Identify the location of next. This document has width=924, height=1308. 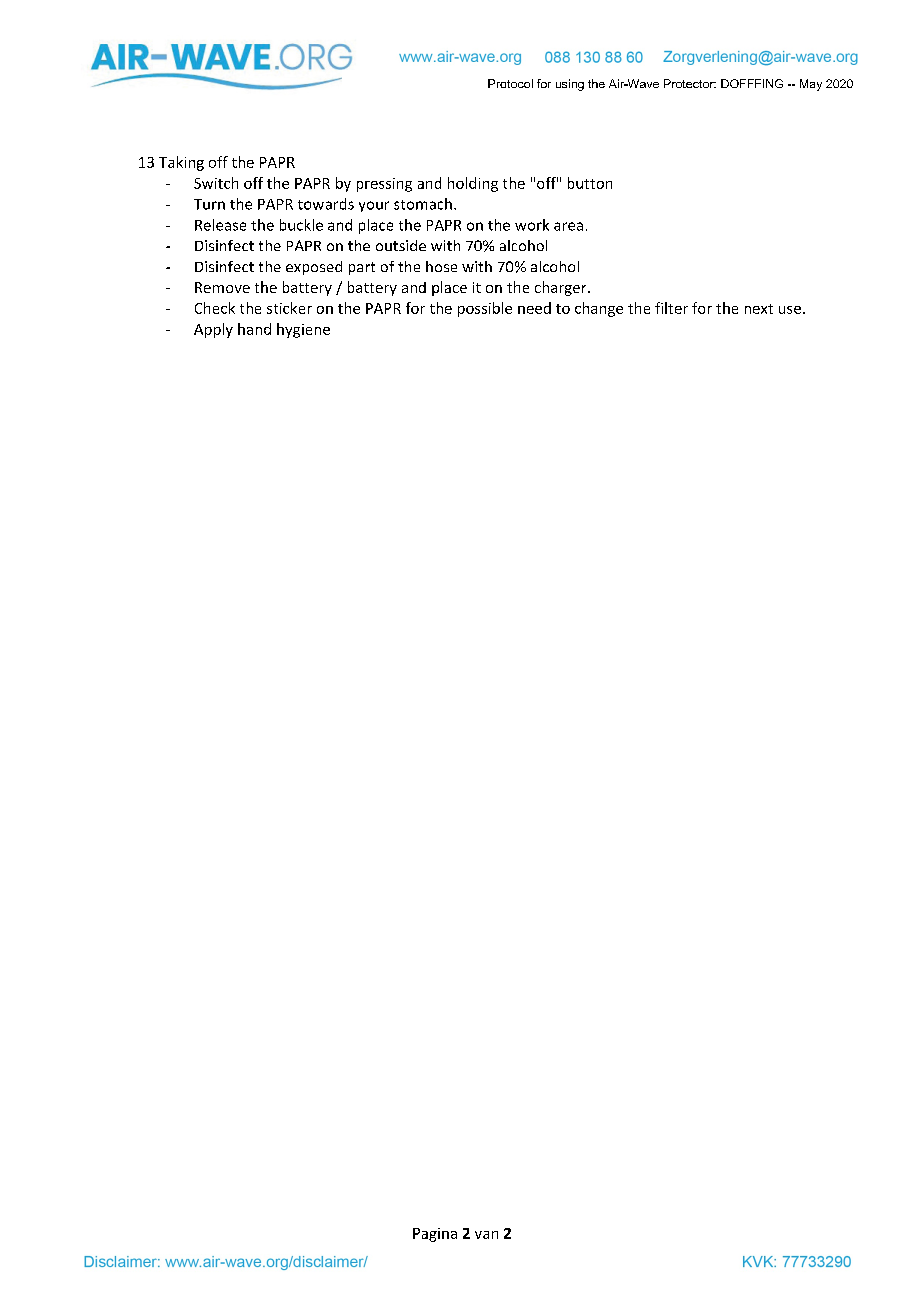
(759, 309).
